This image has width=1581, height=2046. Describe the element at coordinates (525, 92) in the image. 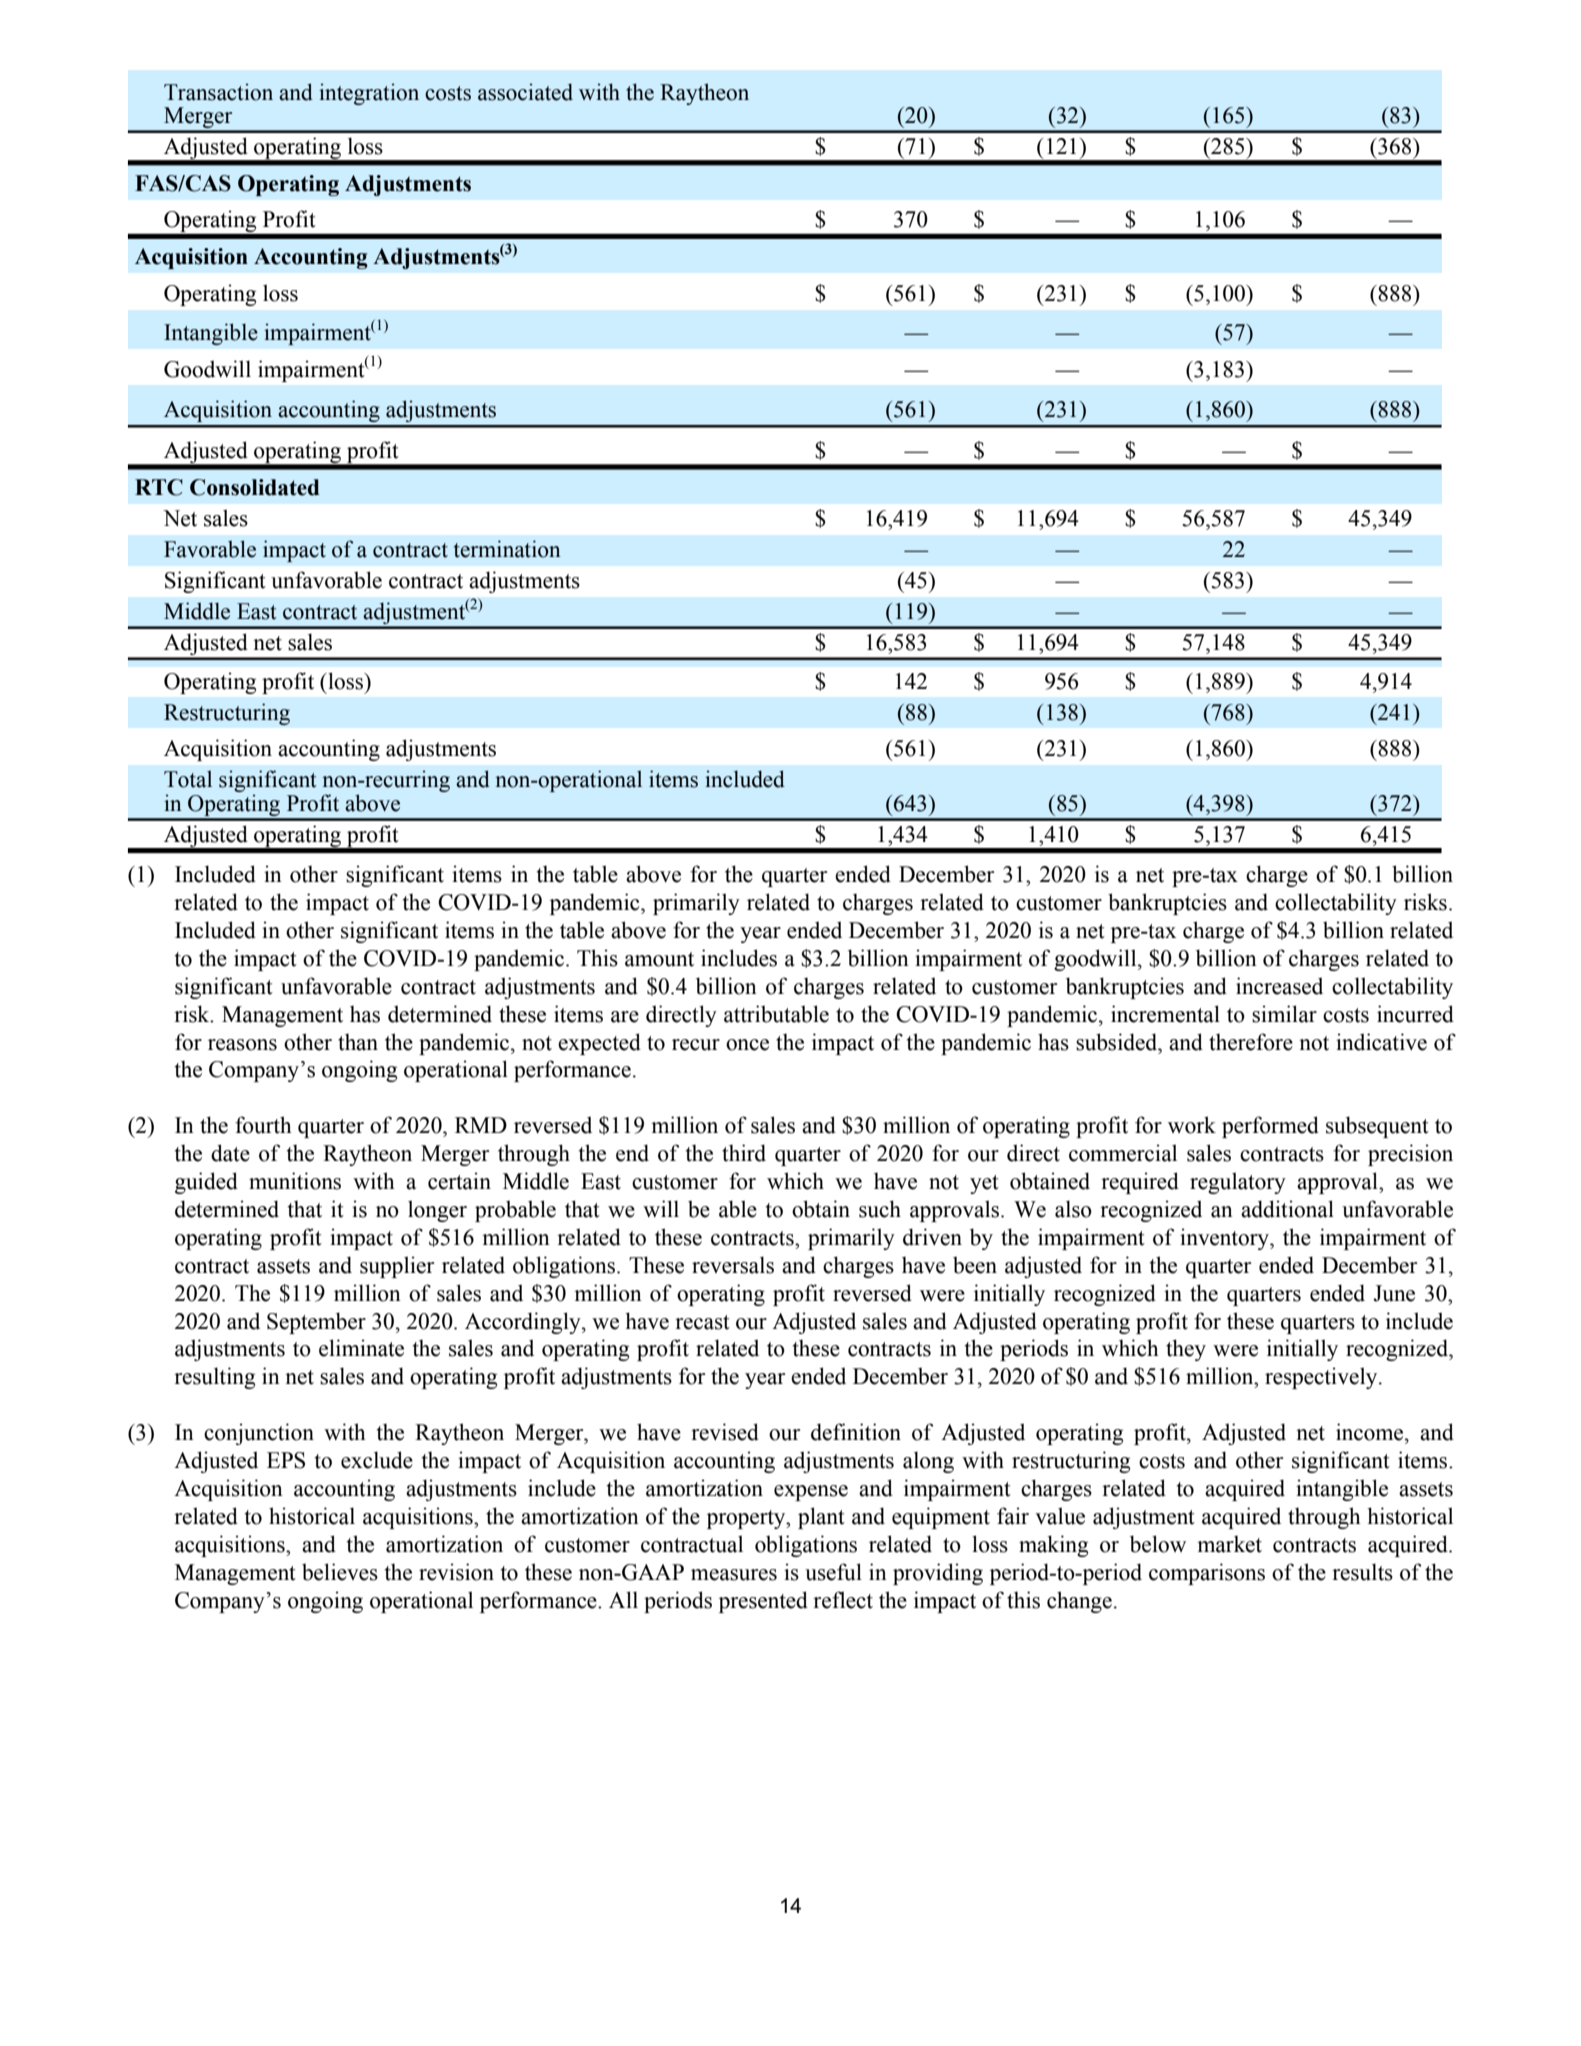

I see `associated` at that location.
